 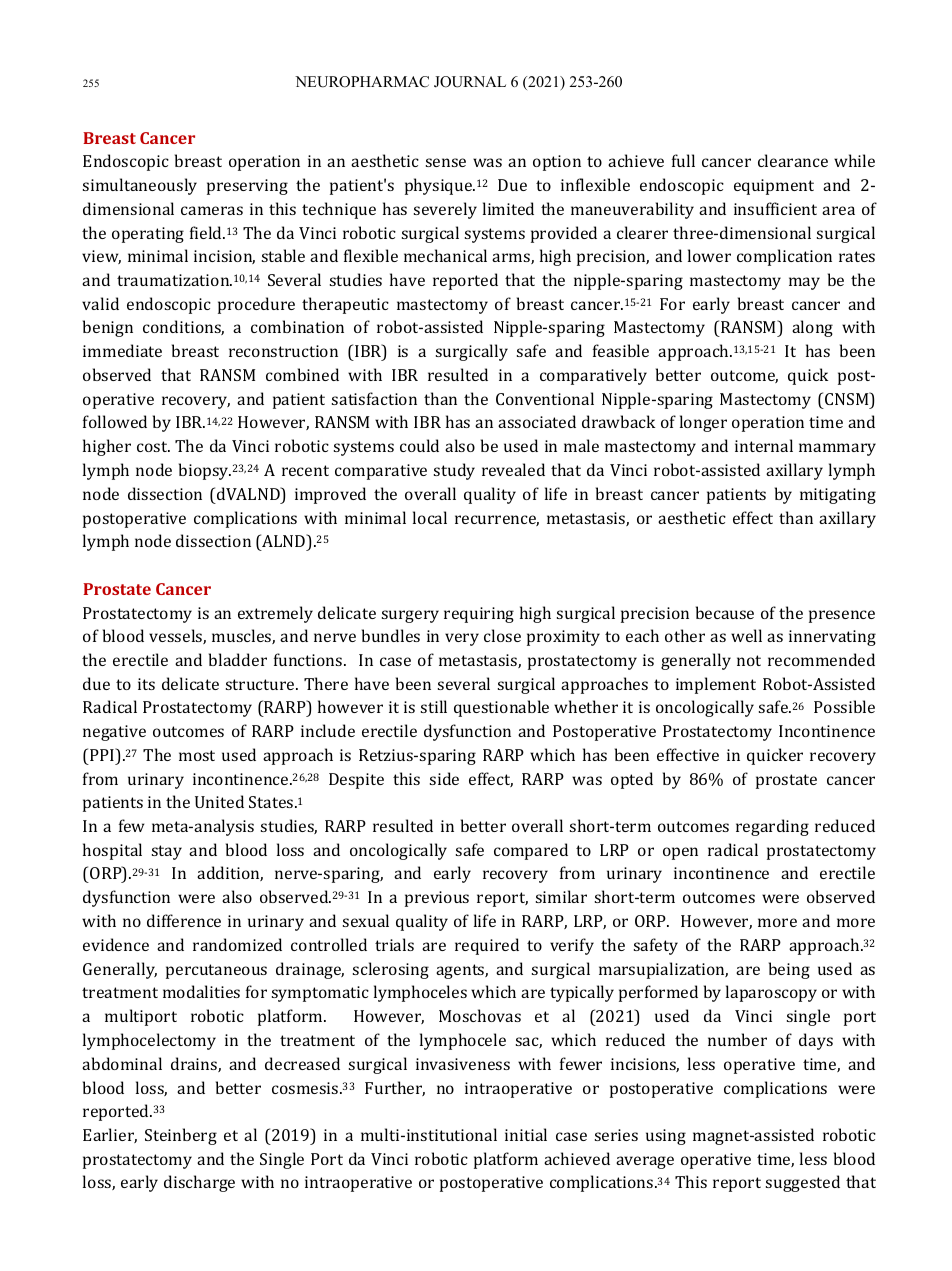 I want to click on immediate, so click(x=122, y=350).
